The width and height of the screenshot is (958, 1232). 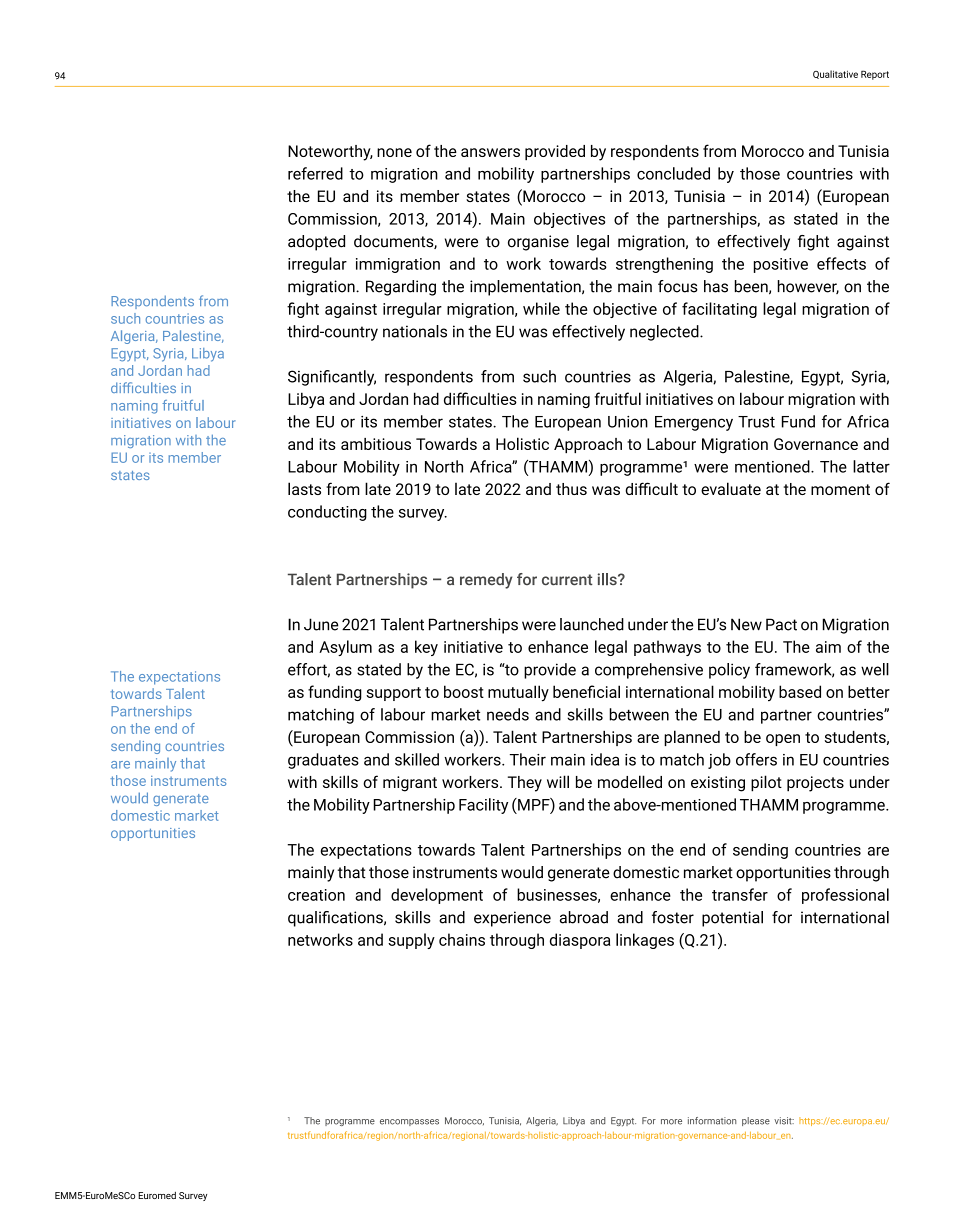 What do you see at coordinates (571, 489) in the screenshot?
I see `thus` at bounding box center [571, 489].
